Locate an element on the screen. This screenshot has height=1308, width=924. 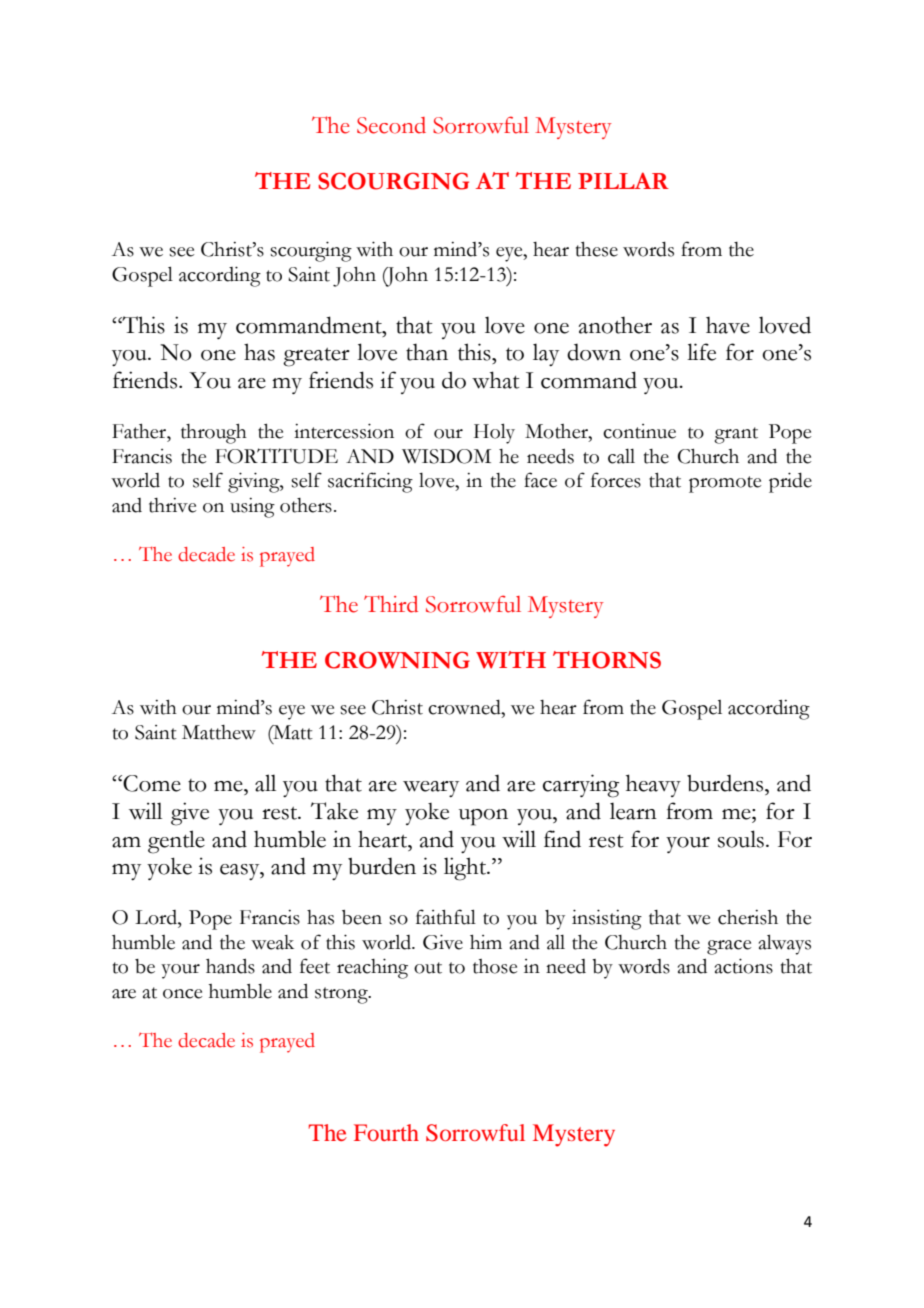
Come is located at coordinates (151, 783).
